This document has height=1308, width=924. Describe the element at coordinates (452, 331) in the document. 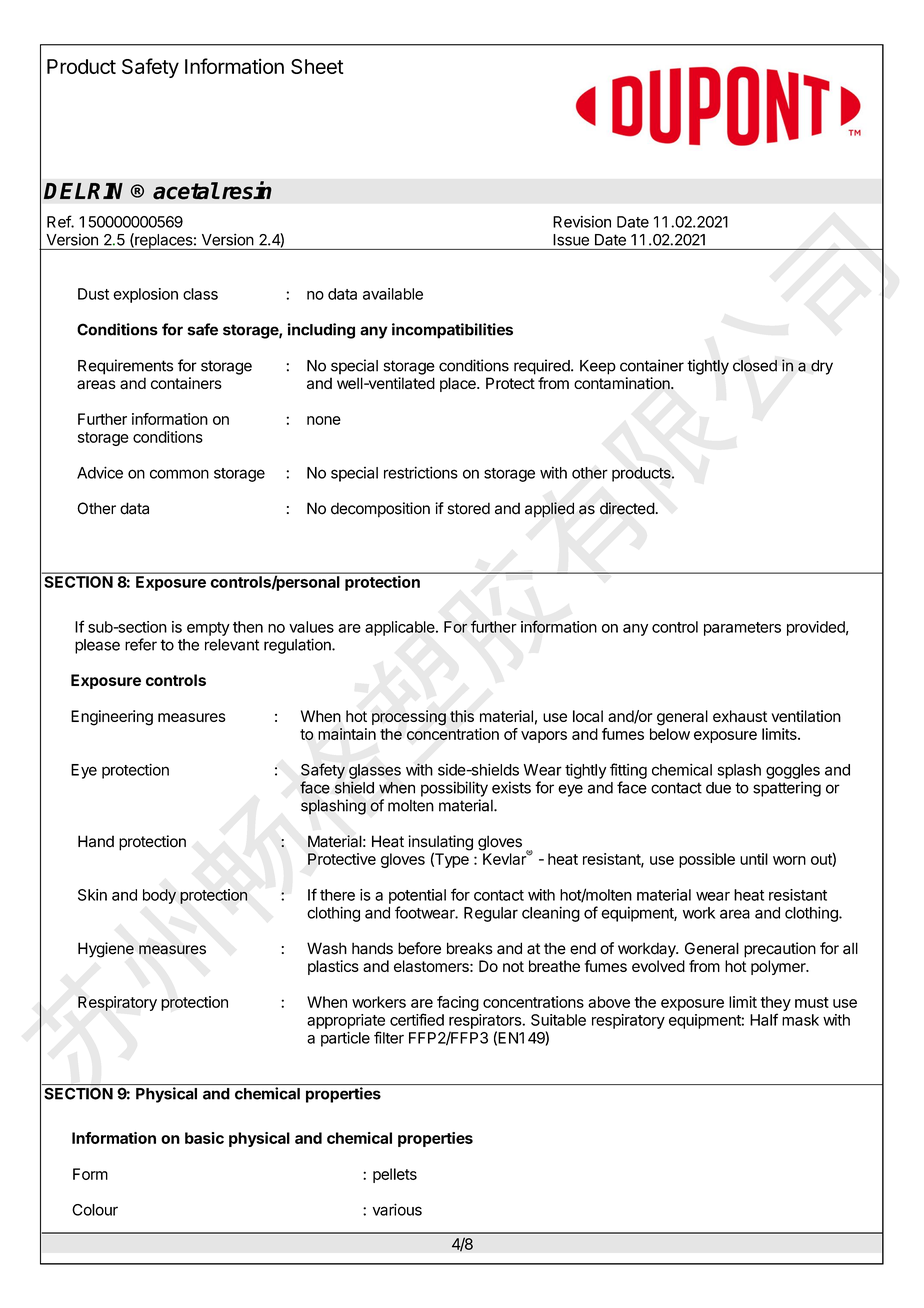

I see `incompatibilities` at that location.
